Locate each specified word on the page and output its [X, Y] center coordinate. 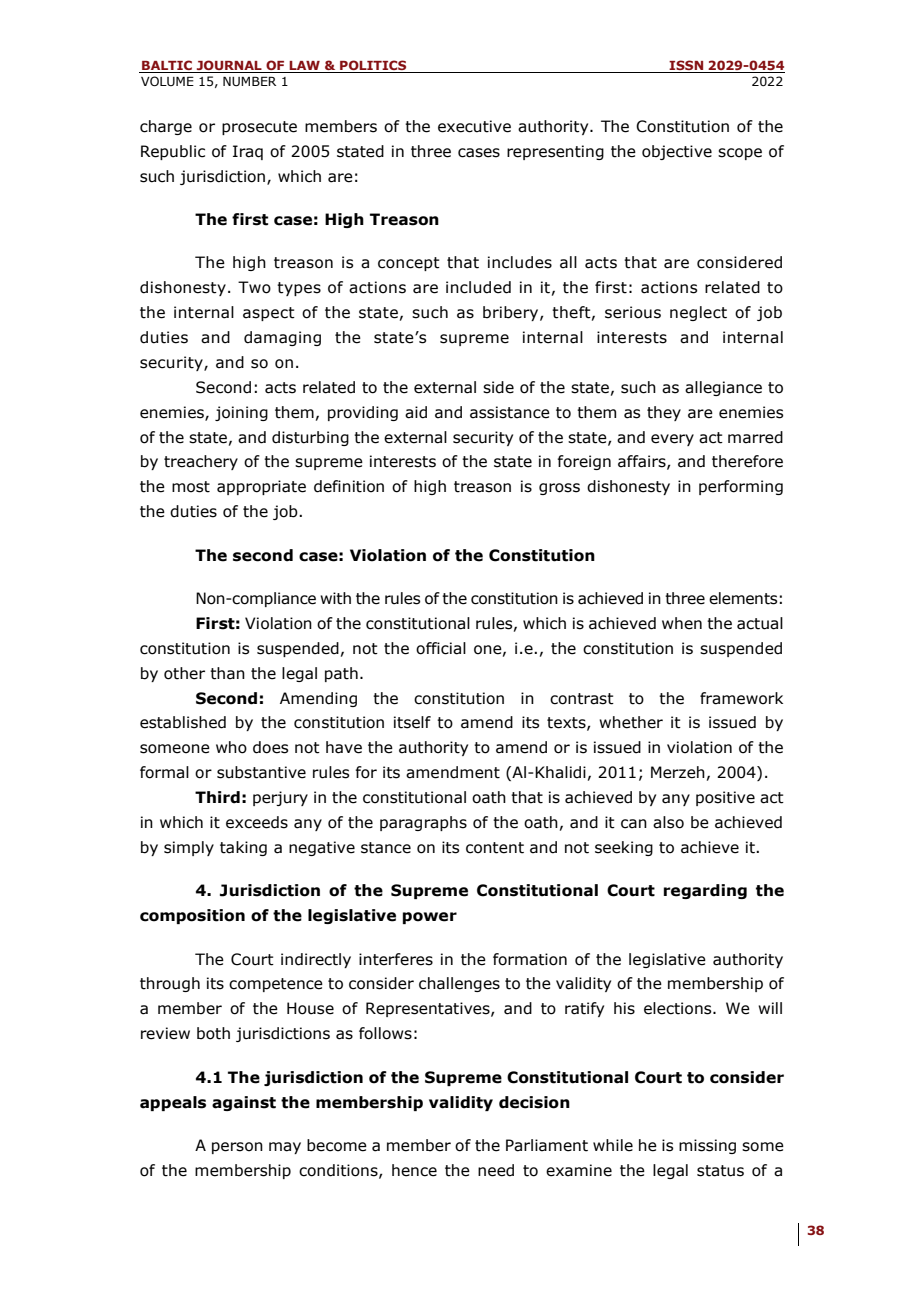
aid [416, 412]
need [496, 1170]
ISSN [686, 66]
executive [474, 126]
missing [707, 1146]
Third [217, 797]
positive [725, 798]
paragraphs [423, 823]
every [672, 440]
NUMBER [249, 81]
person [237, 1148]
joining [241, 413]
